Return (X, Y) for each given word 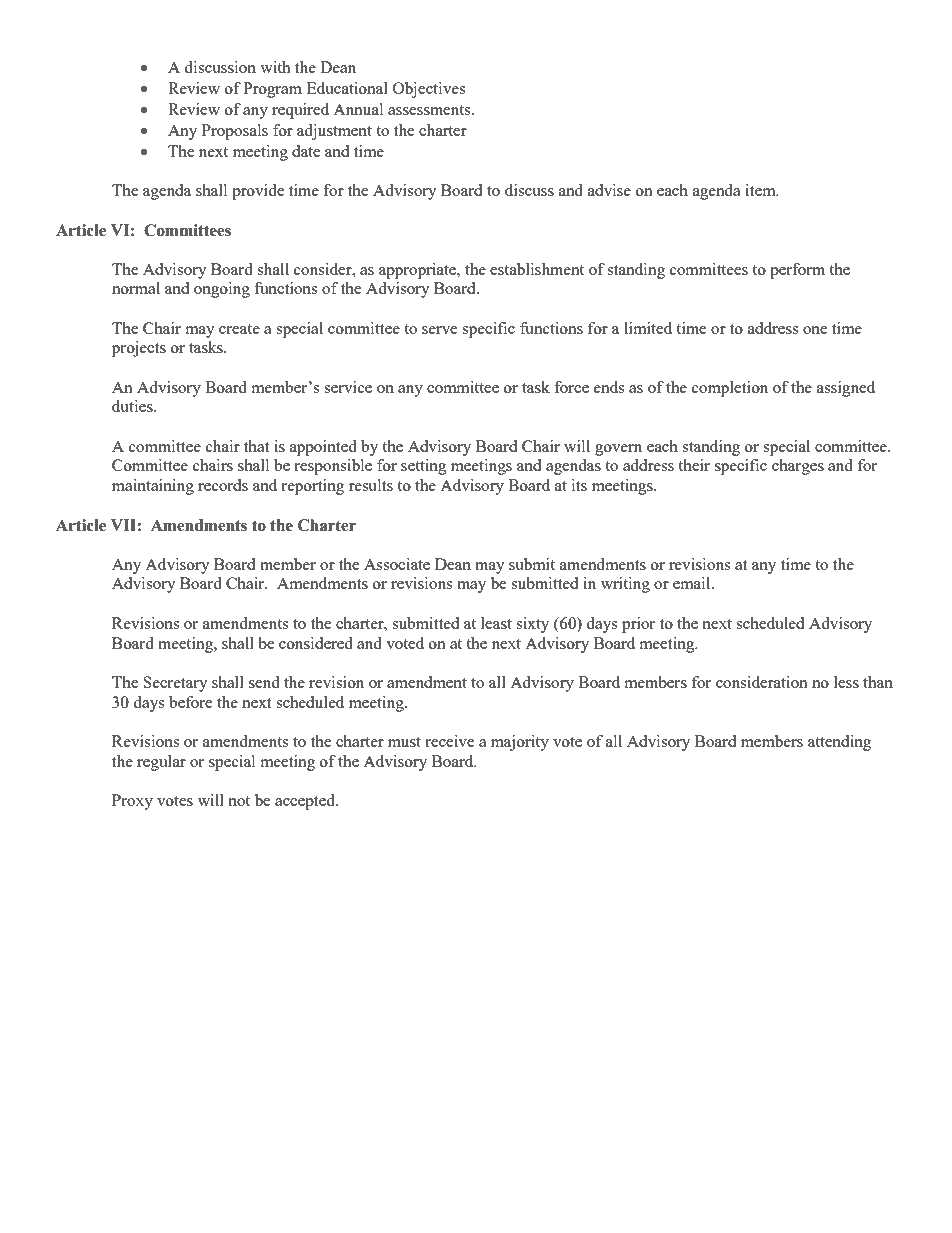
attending (839, 743)
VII (124, 525)
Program (272, 90)
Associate (397, 564)
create (239, 329)
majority (520, 743)
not (239, 801)
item (761, 190)
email (693, 583)
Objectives (429, 90)
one (815, 330)
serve (440, 330)
